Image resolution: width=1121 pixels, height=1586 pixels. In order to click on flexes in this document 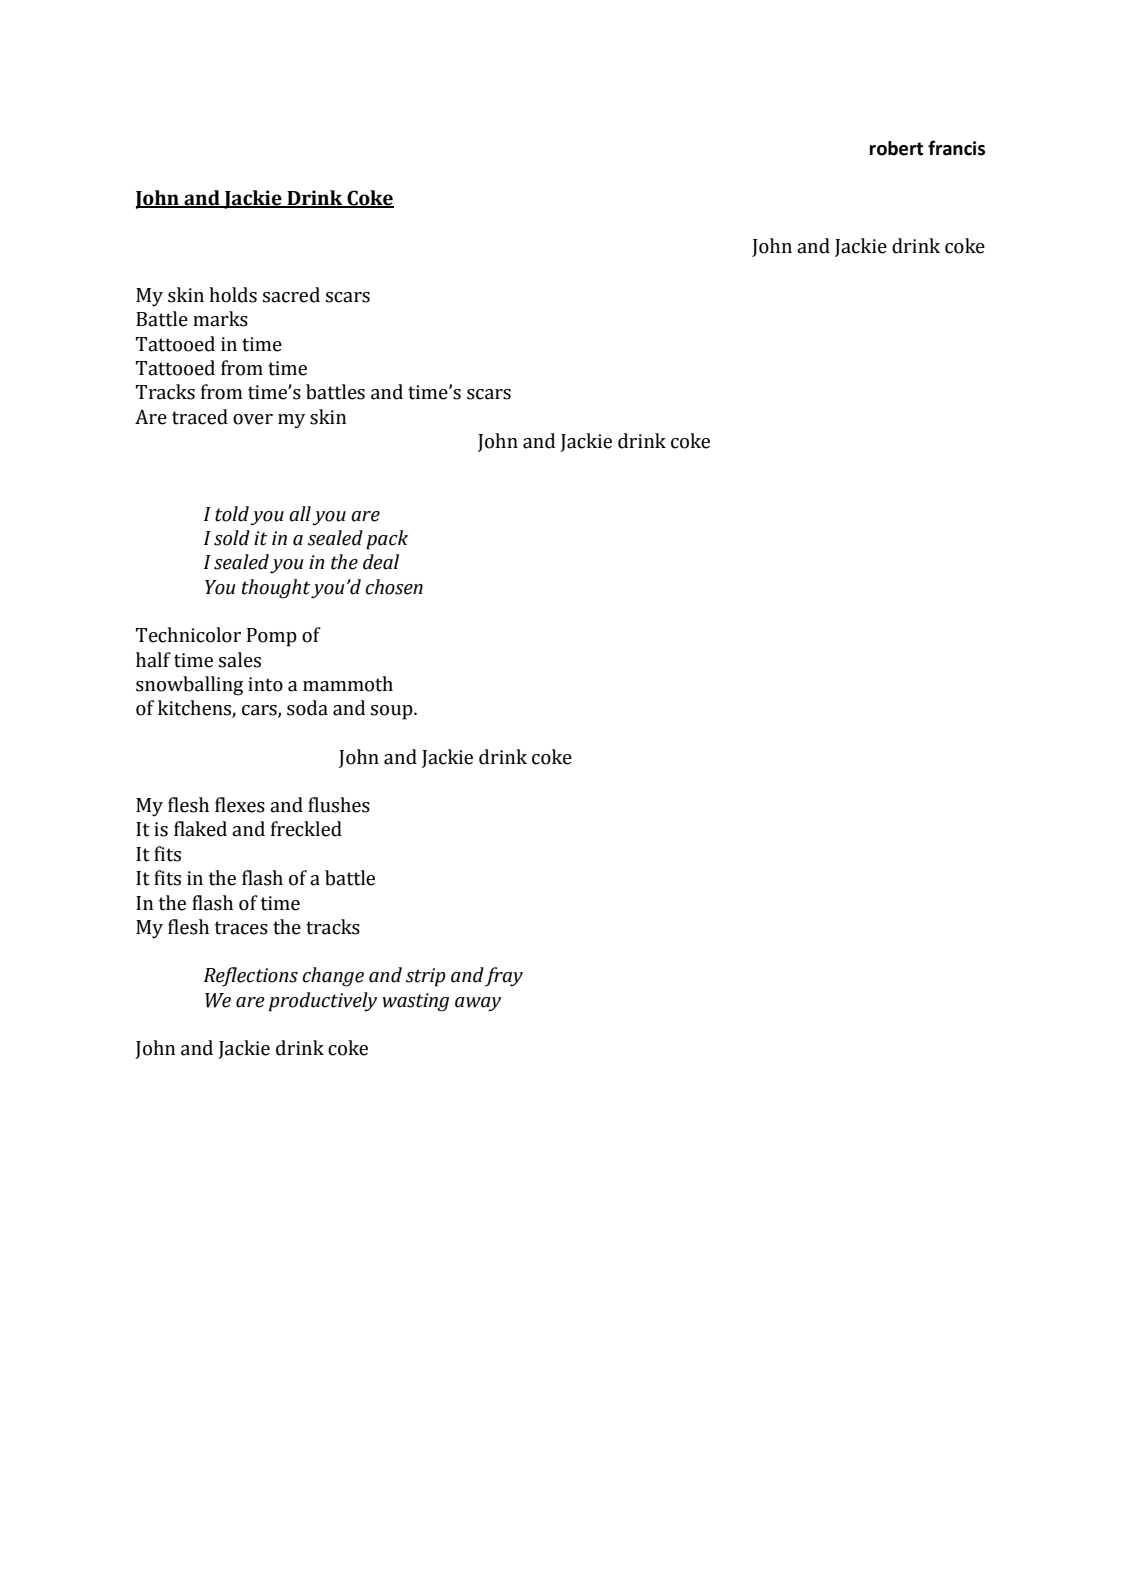, I will do `click(240, 805)`.
